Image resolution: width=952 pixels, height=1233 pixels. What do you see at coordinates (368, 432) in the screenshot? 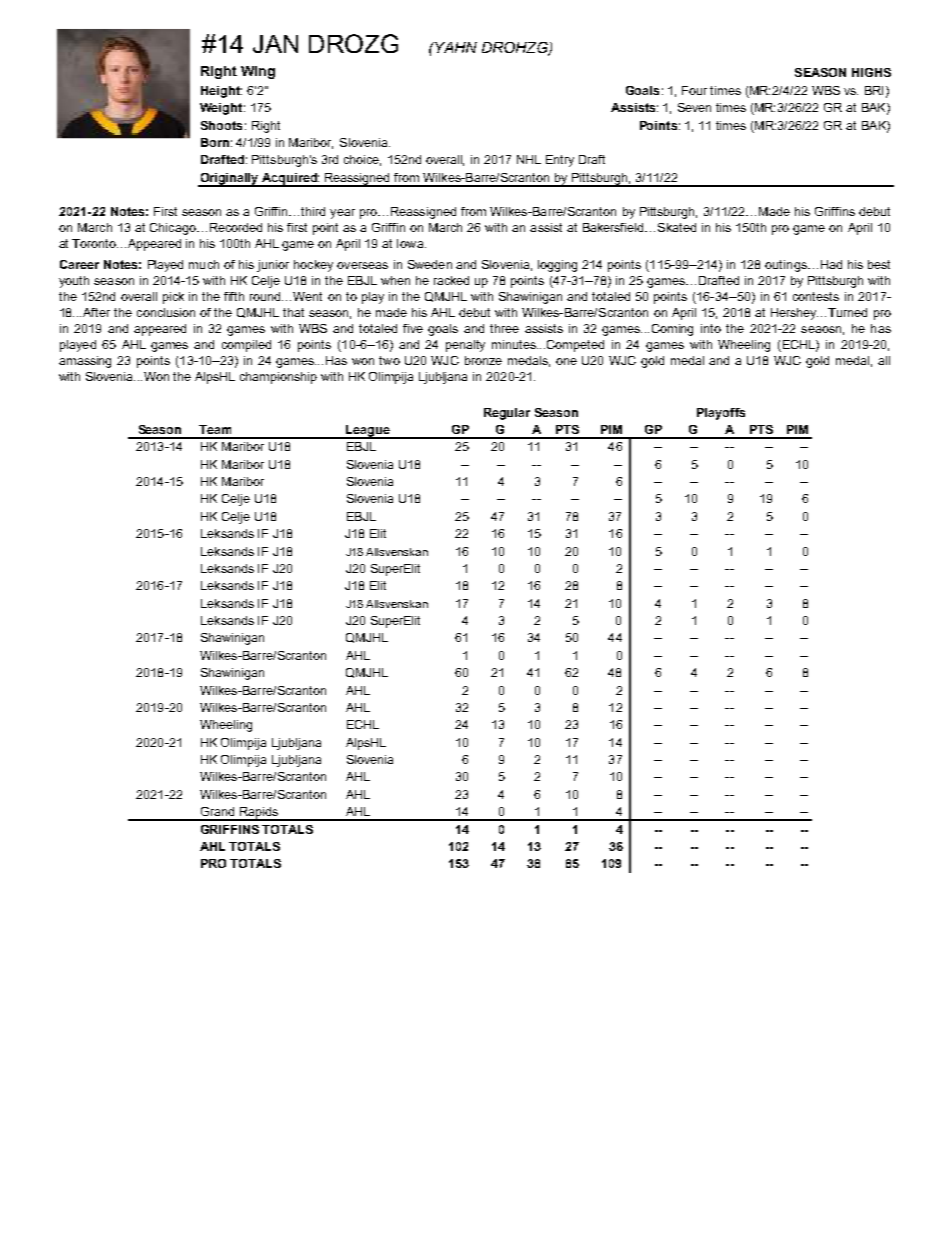
I see `League` at bounding box center [368, 432].
